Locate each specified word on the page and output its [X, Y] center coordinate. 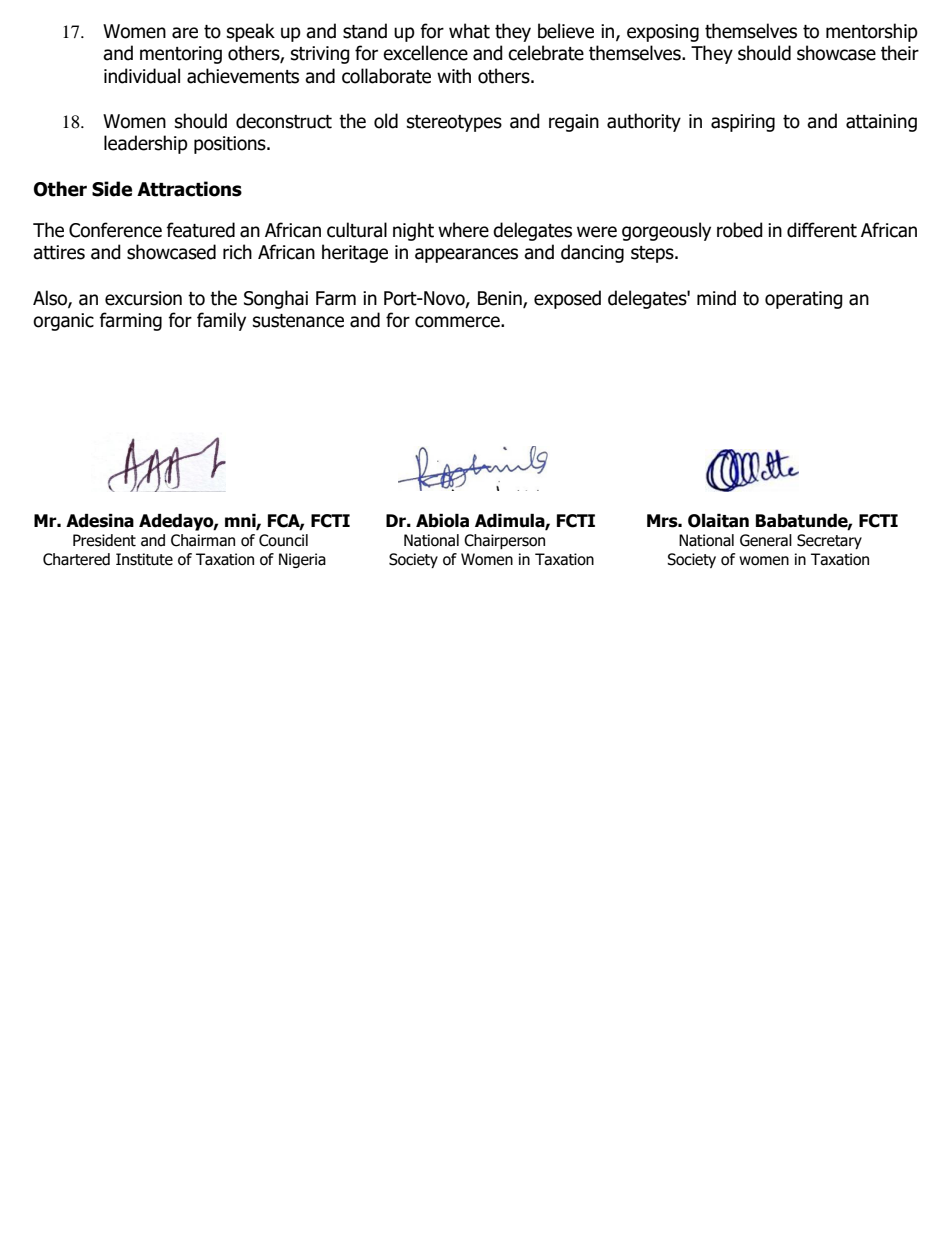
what [469, 31]
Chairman [203, 540]
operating [804, 300]
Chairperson [504, 541]
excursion [143, 298]
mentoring [181, 55]
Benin [501, 299]
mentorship [872, 32]
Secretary [829, 541]
